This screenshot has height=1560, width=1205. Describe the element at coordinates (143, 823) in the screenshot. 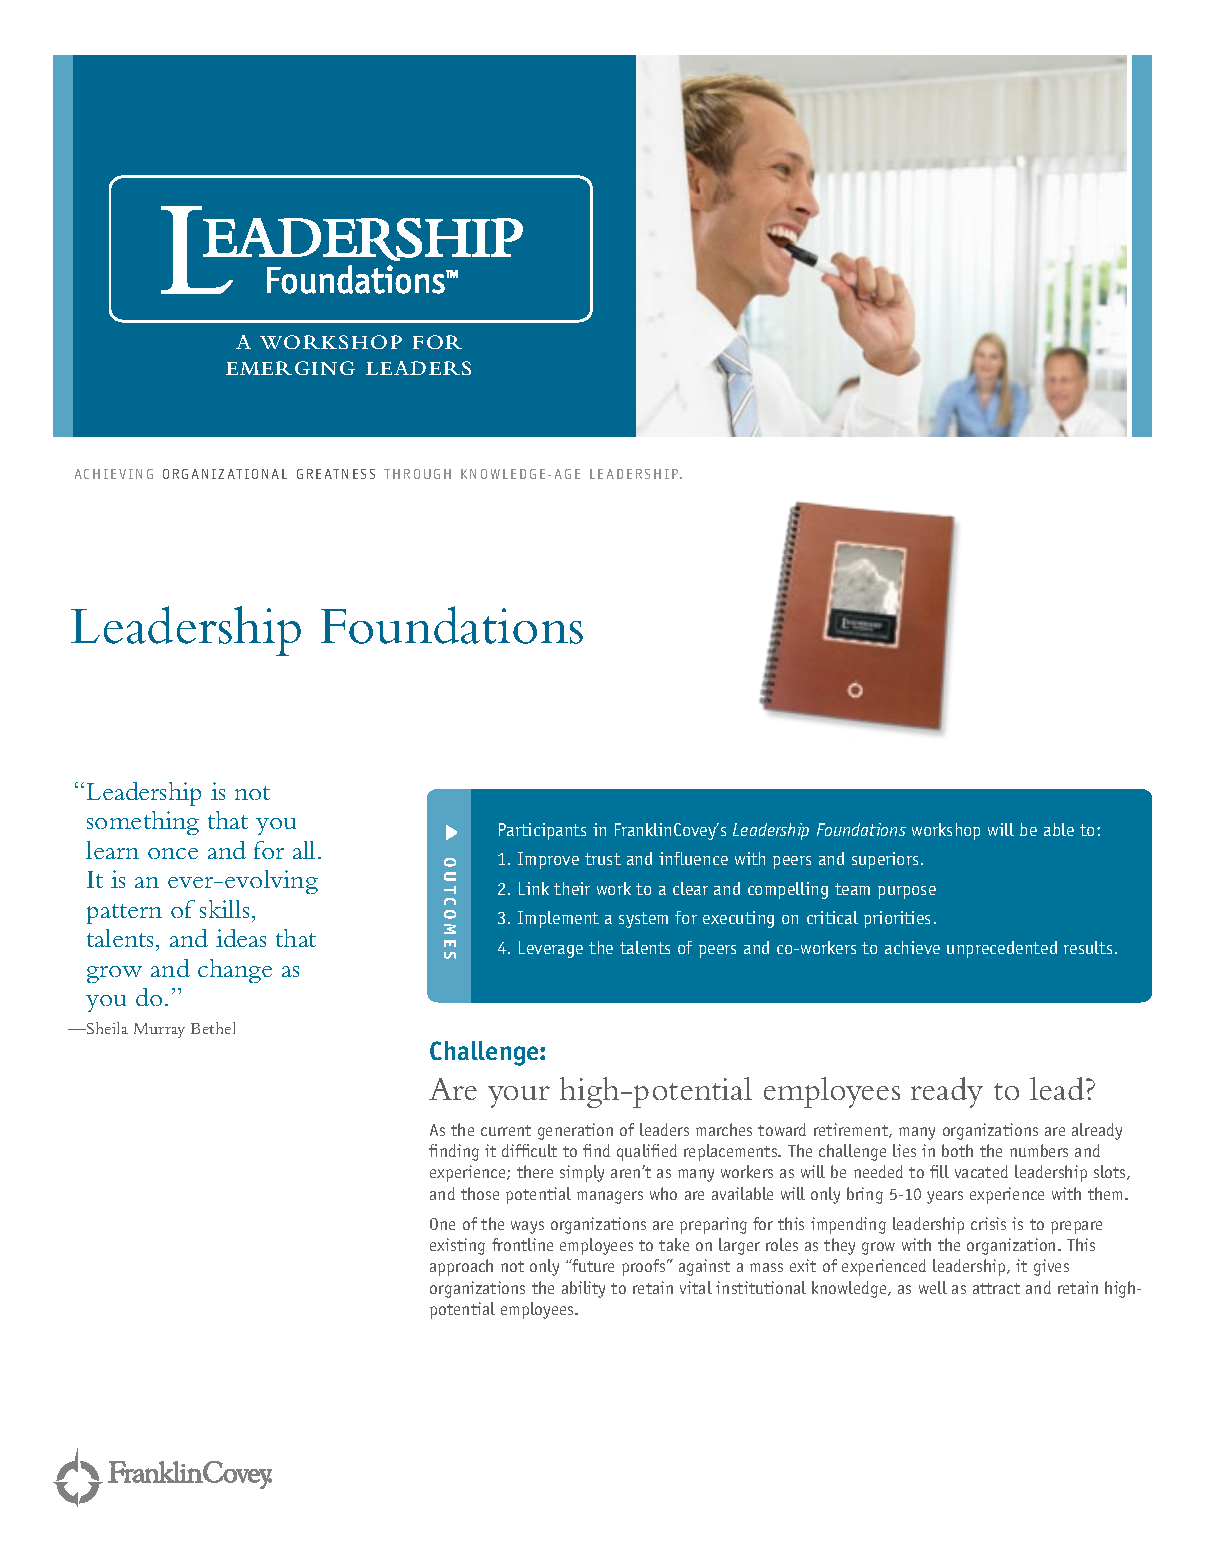

I see `something` at that location.
